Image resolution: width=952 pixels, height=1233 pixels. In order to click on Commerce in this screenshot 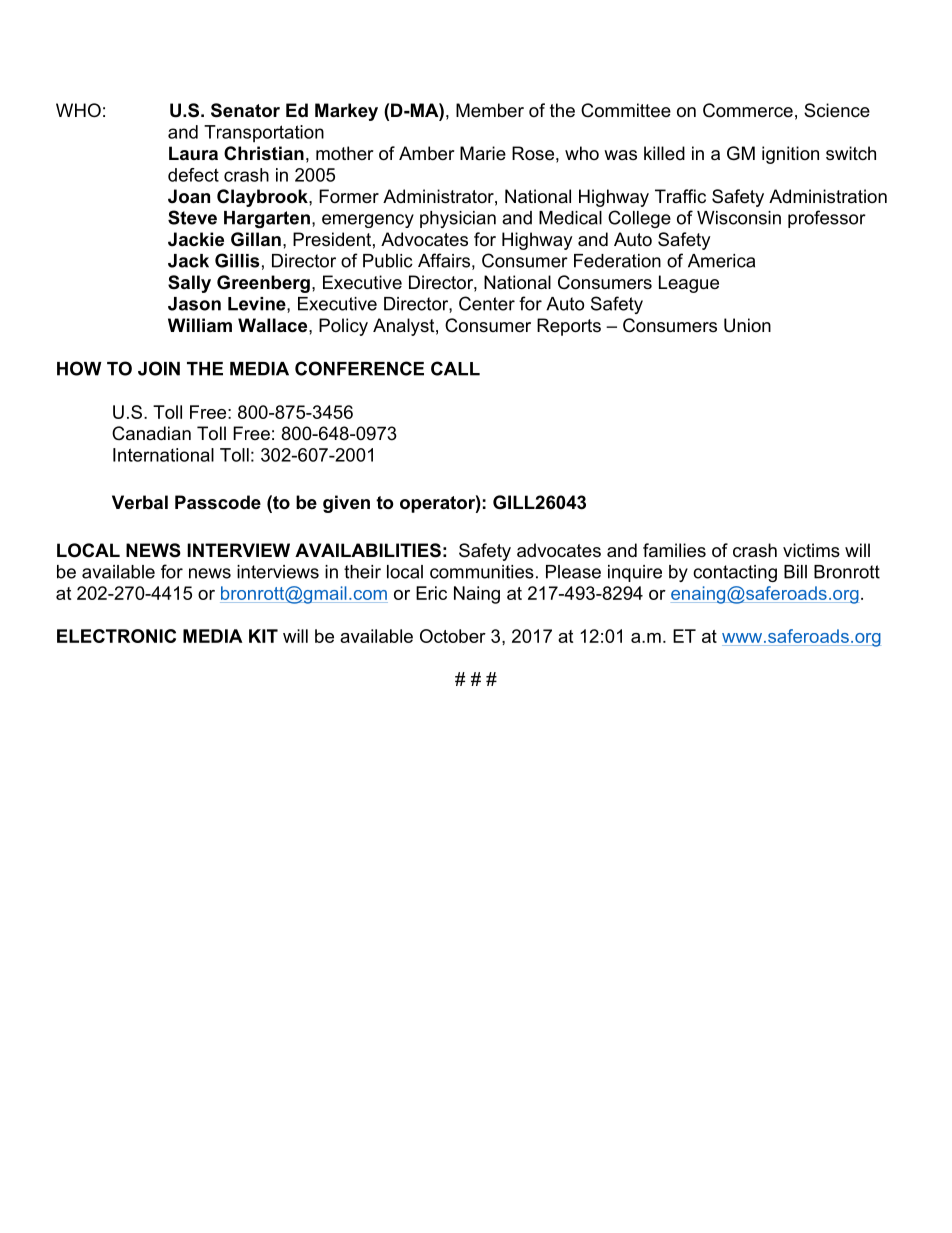, I will do `click(748, 110)`.
